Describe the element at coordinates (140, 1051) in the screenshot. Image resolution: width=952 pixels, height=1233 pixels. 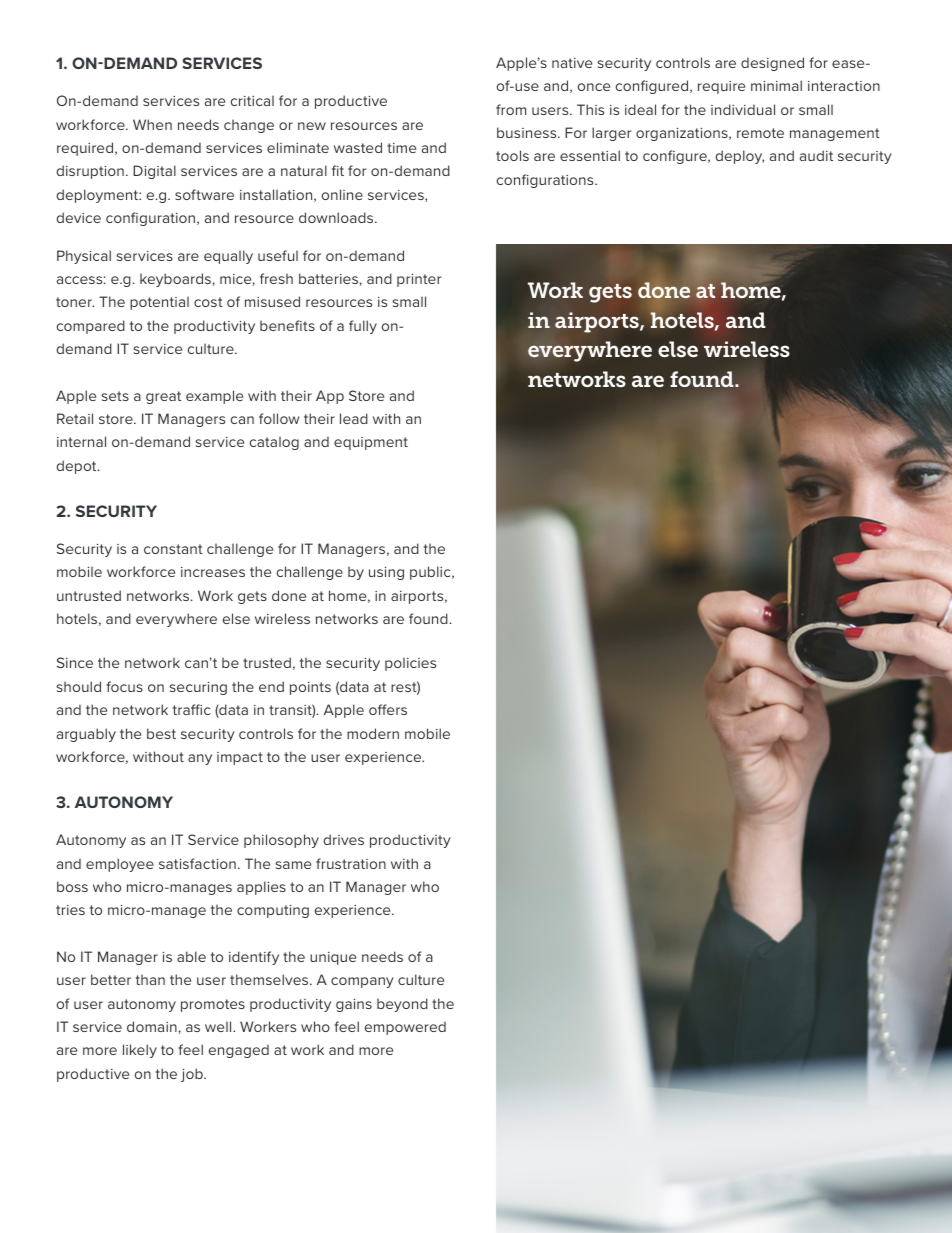
I see `likely` at that location.
